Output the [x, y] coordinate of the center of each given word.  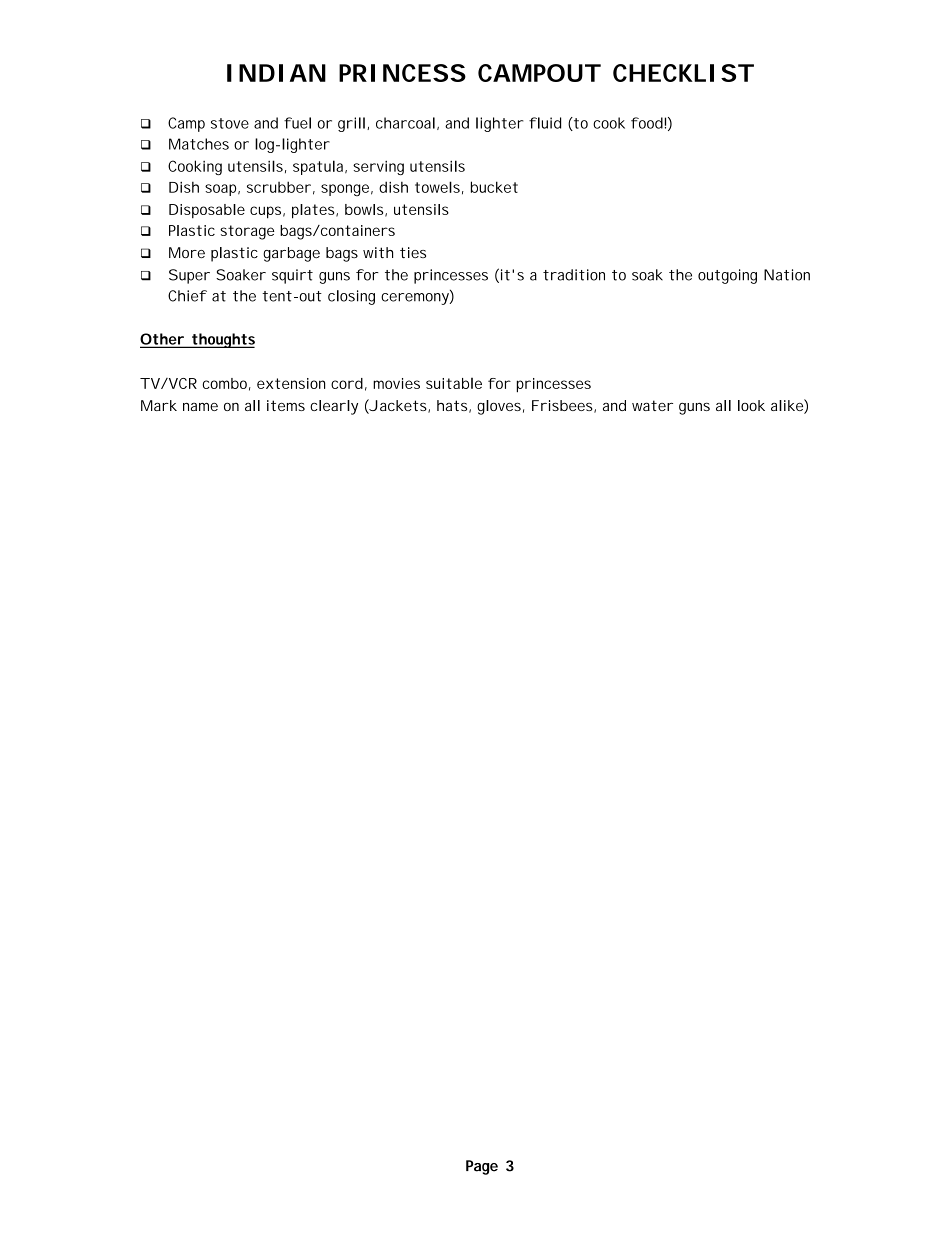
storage [247, 232]
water [652, 405]
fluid [545, 123]
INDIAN [276, 73]
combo [227, 384]
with [378, 252]
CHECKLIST [683, 73]
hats [454, 406]
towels [439, 188]
